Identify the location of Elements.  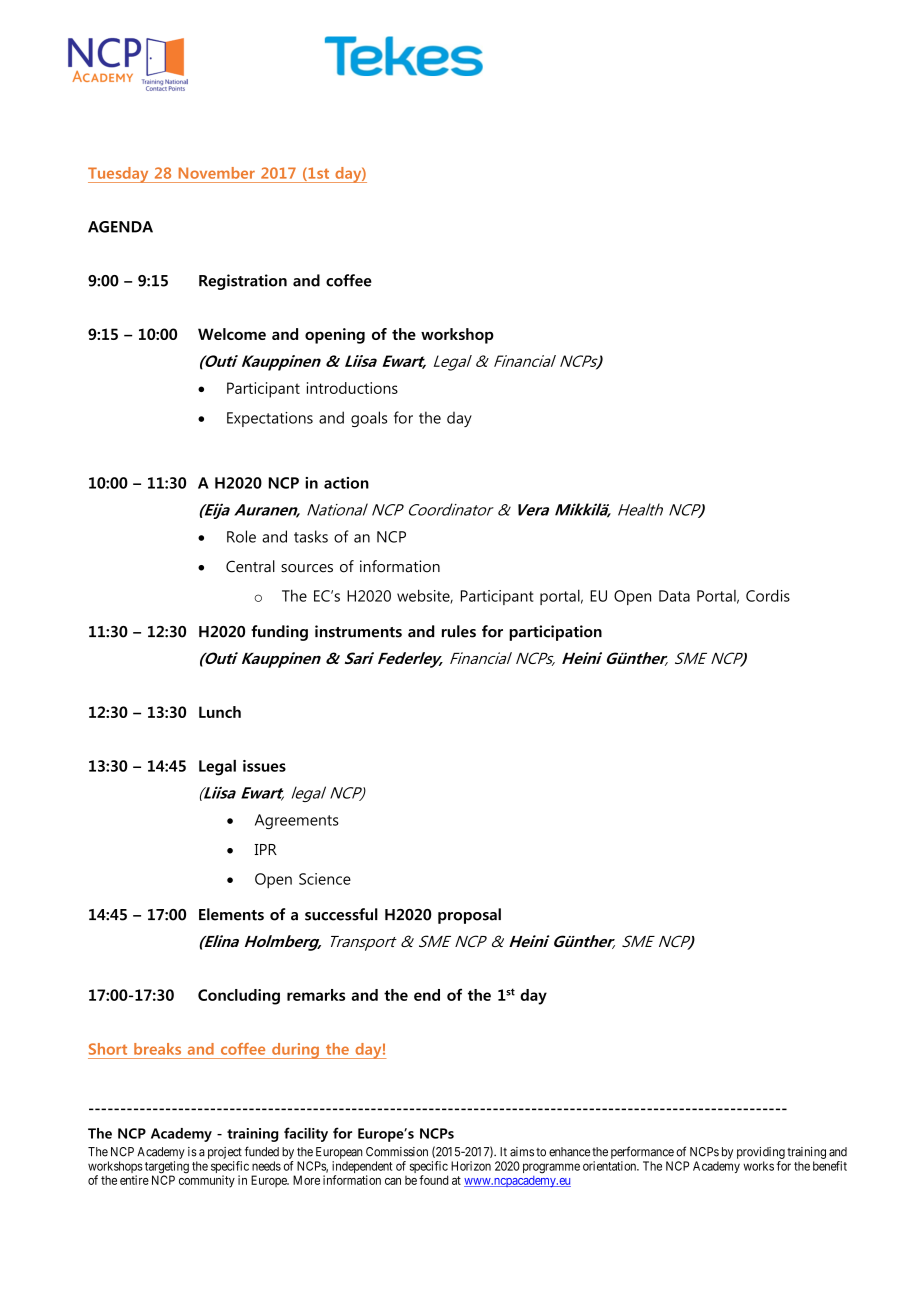
(231, 914).
